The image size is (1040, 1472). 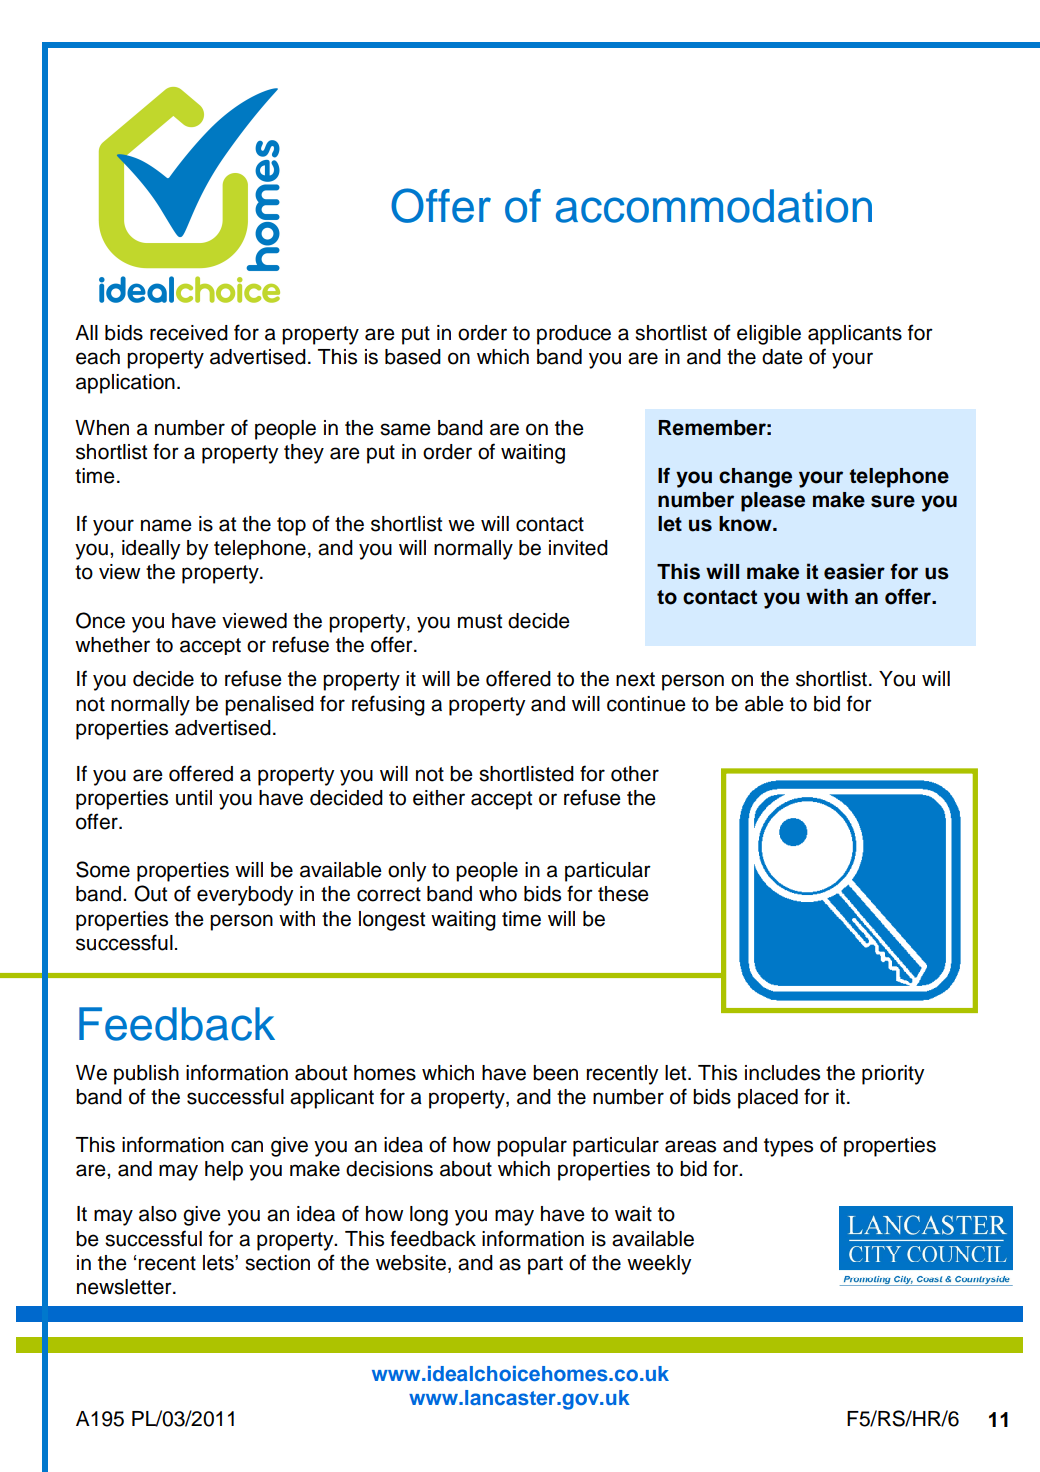 I want to click on accommodation, so click(x=714, y=206).
